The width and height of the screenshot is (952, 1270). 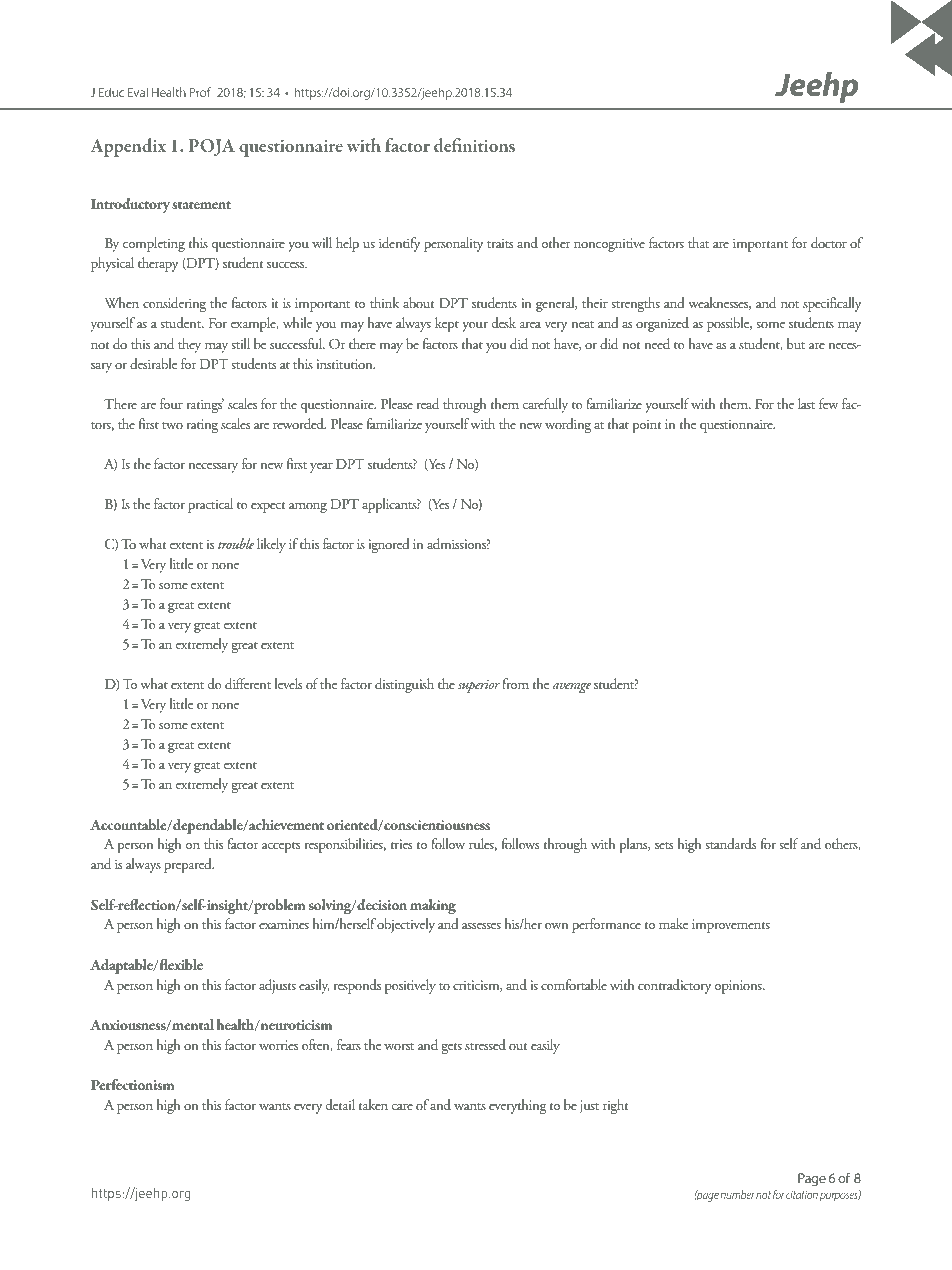 I want to click on last, so click(x=806, y=403).
